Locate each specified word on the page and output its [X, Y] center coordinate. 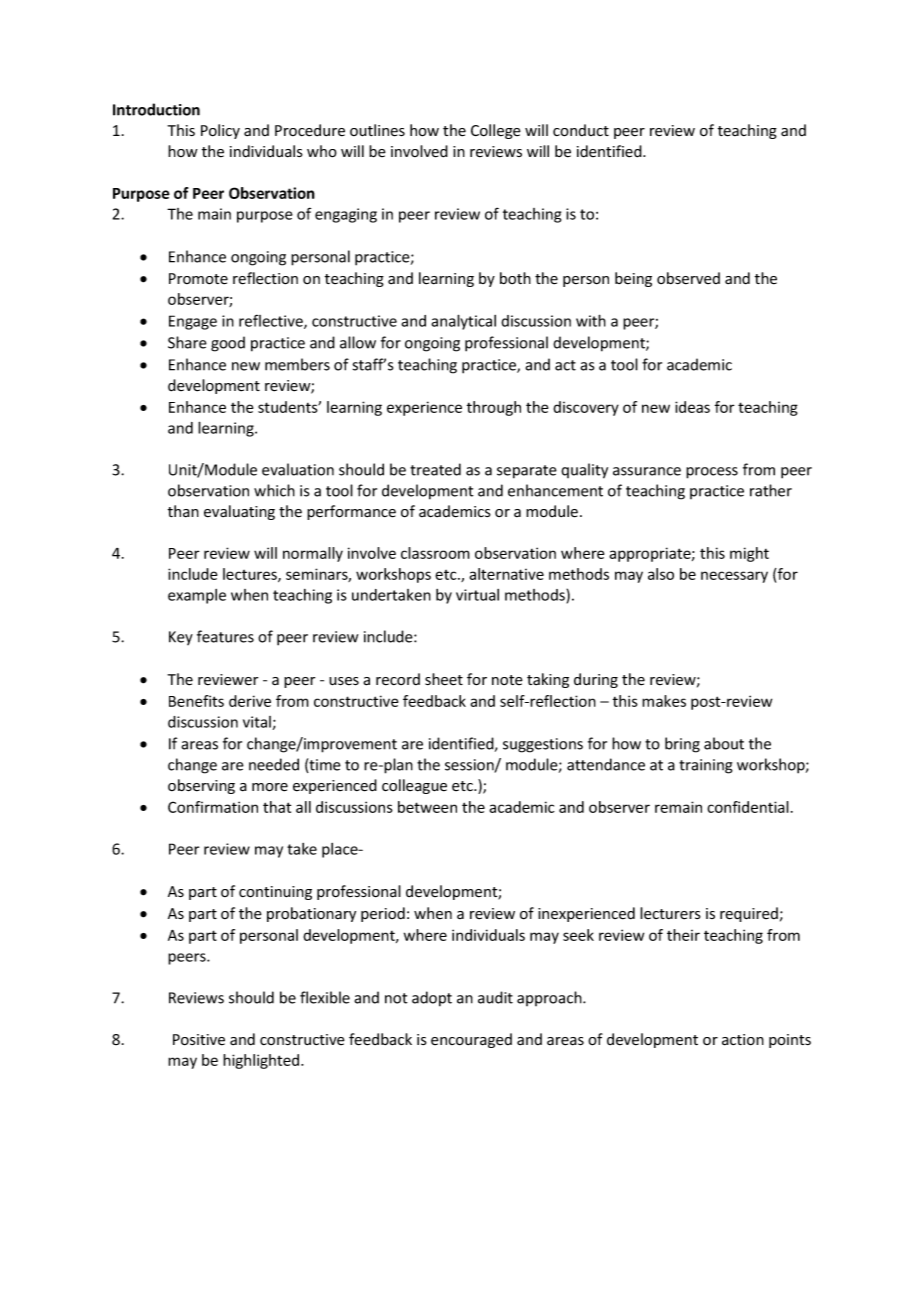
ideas [692, 407]
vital [257, 722]
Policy [220, 131]
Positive [199, 1040]
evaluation [298, 469]
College [496, 131]
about [724, 743]
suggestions [543, 745]
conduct [581, 130]
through [494, 408]
